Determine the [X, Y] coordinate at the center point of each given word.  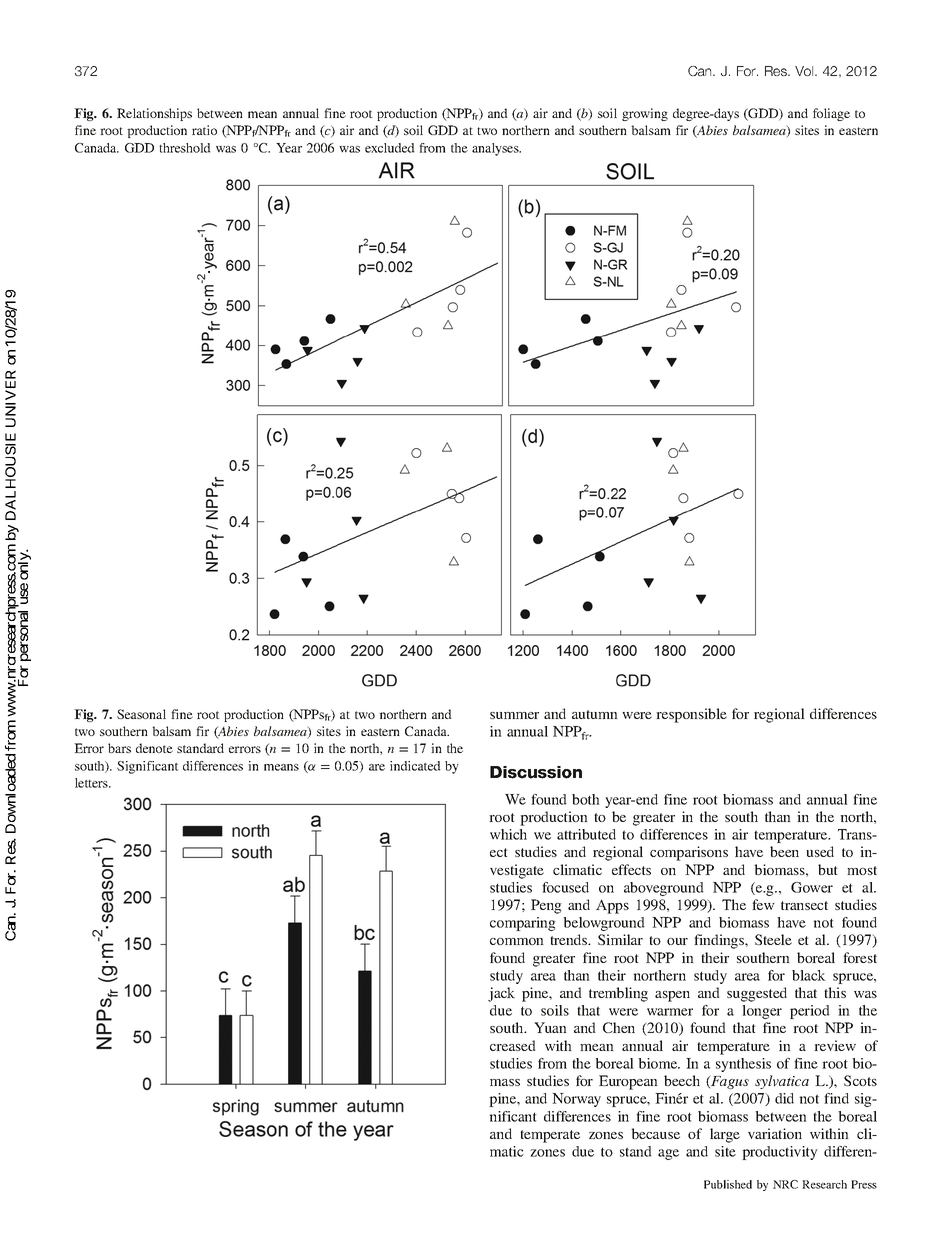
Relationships [154, 114]
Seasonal [141, 714]
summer [514, 715]
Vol [805, 71]
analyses [496, 149]
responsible [691, 715]
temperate [550, 1136]
